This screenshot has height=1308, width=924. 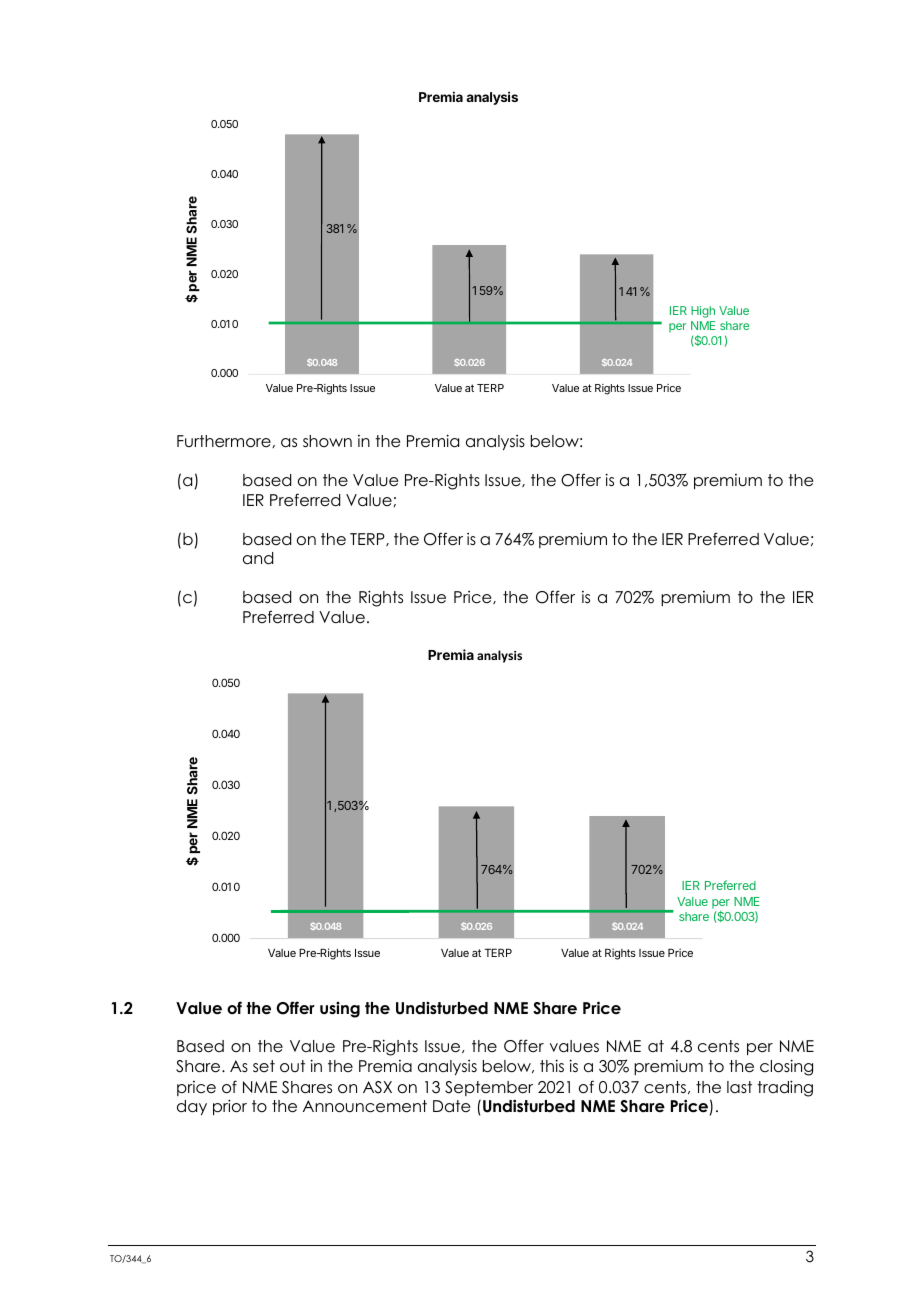 What do you see at coordinates (225, 441) in the screenshot?
I see `Furthermore` at bounding box center [225, 441].
